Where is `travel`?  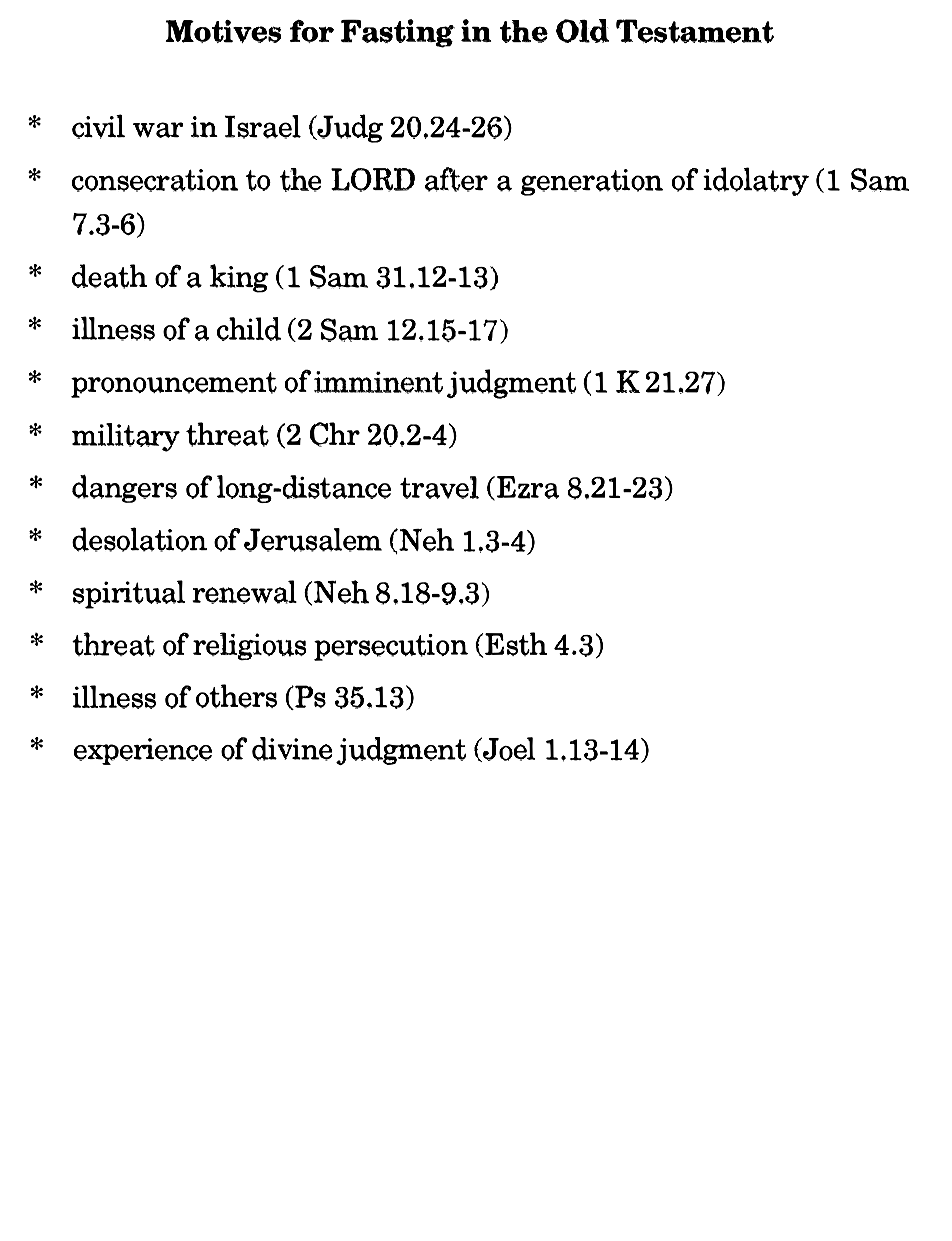
travel is located at coordinates (439, 487).
